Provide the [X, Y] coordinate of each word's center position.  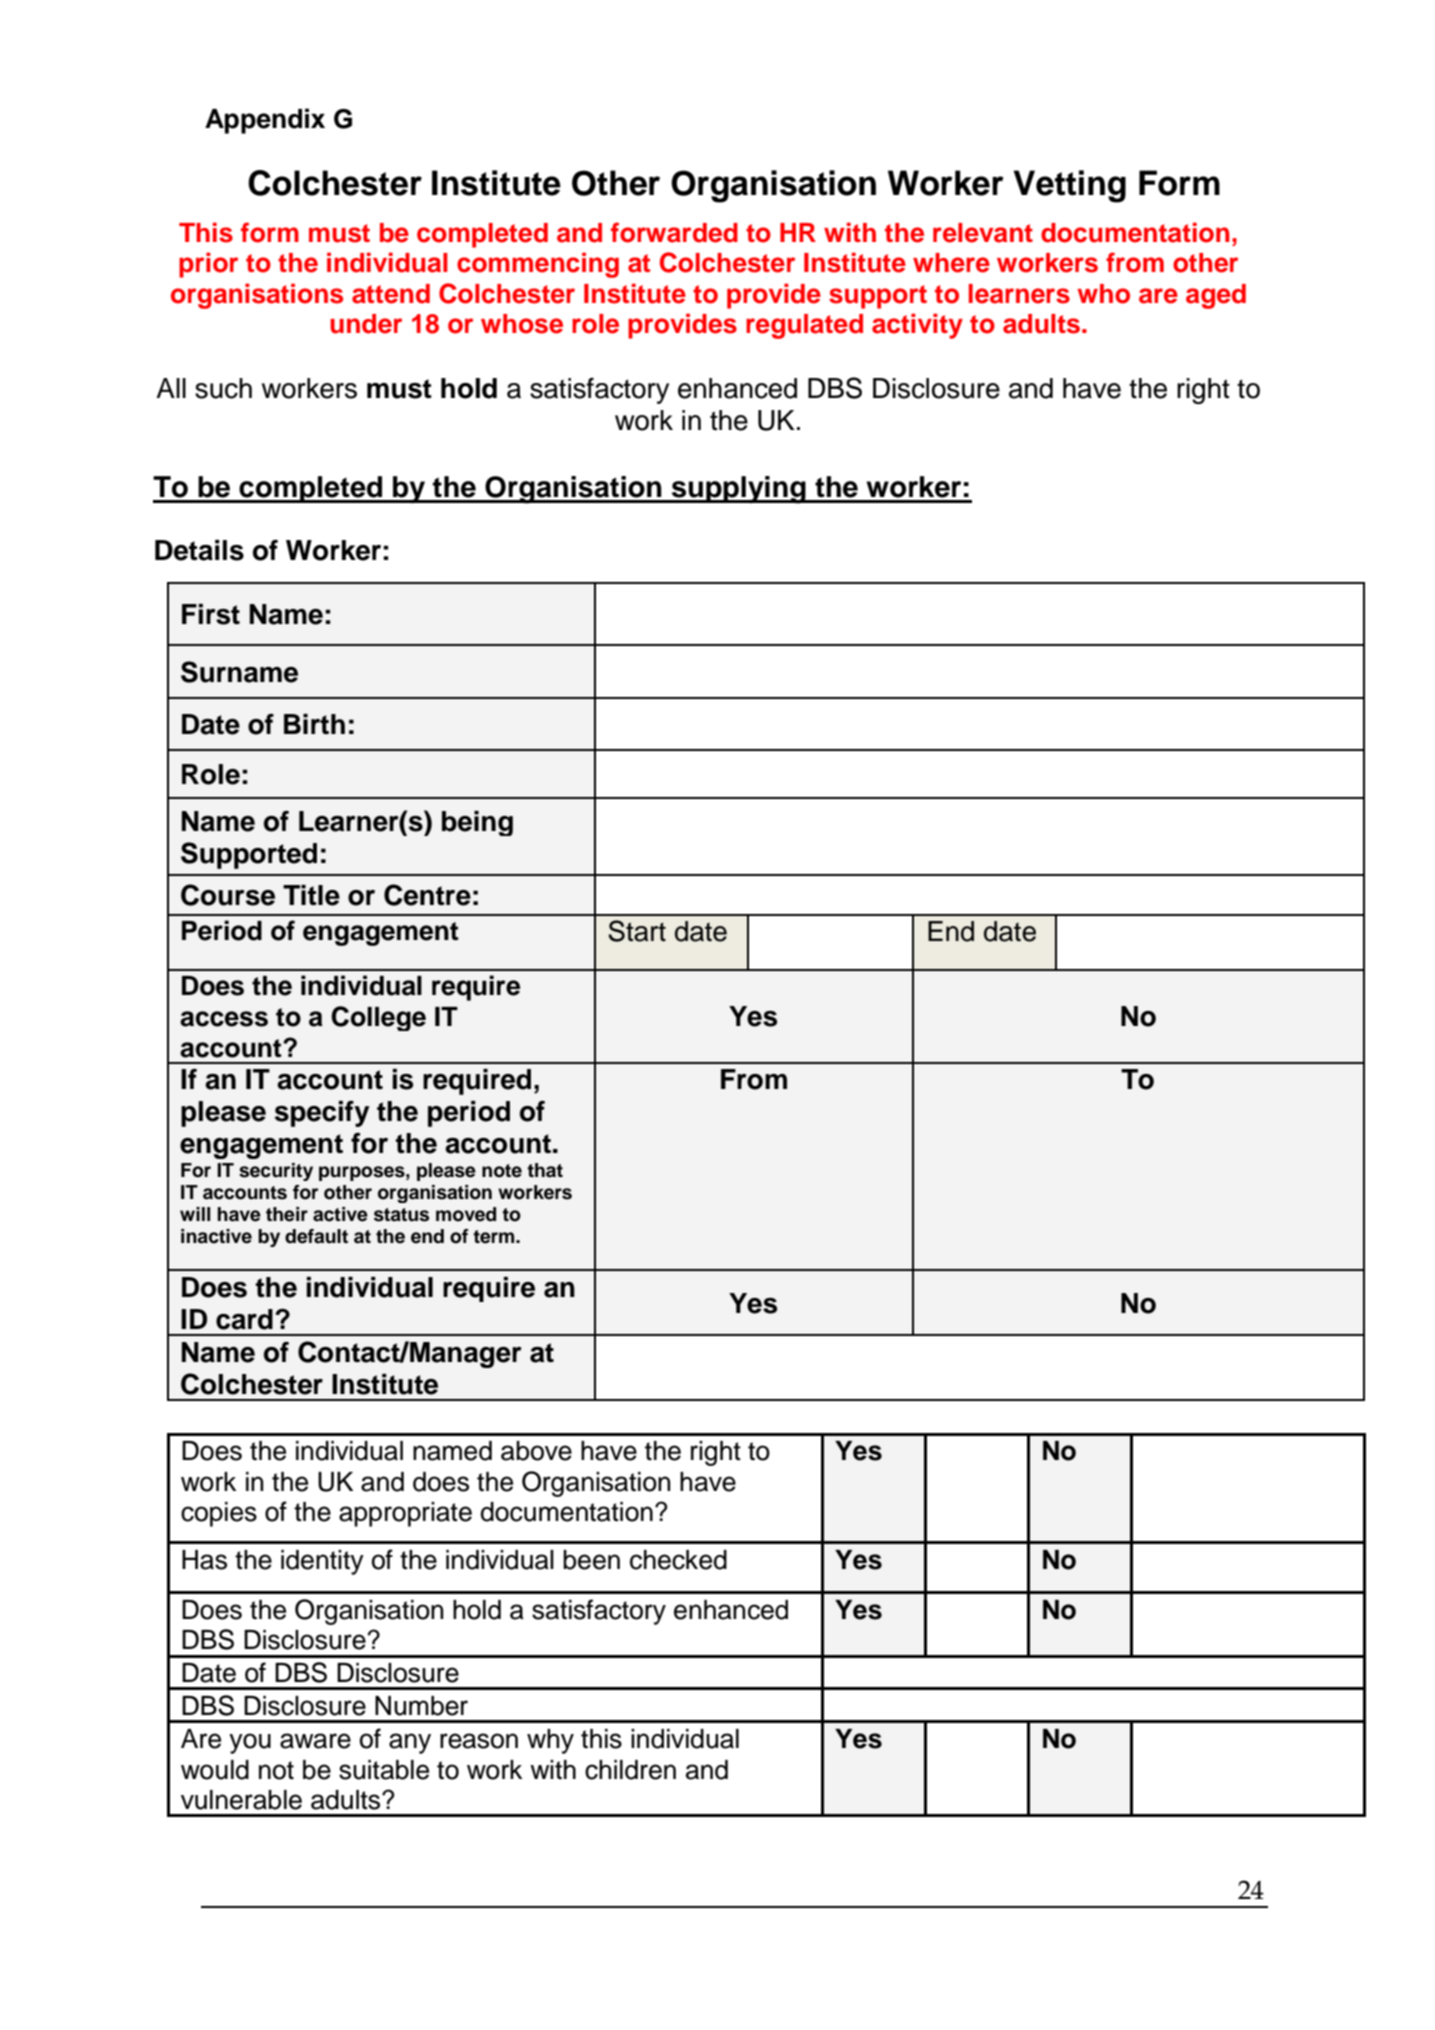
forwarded [674, 232]
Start [637, 931]
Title [311, 895]
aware [315, 1741]
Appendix [265, 121]
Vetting [1069, 186]
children [630, 1770]
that [545, 1170]
